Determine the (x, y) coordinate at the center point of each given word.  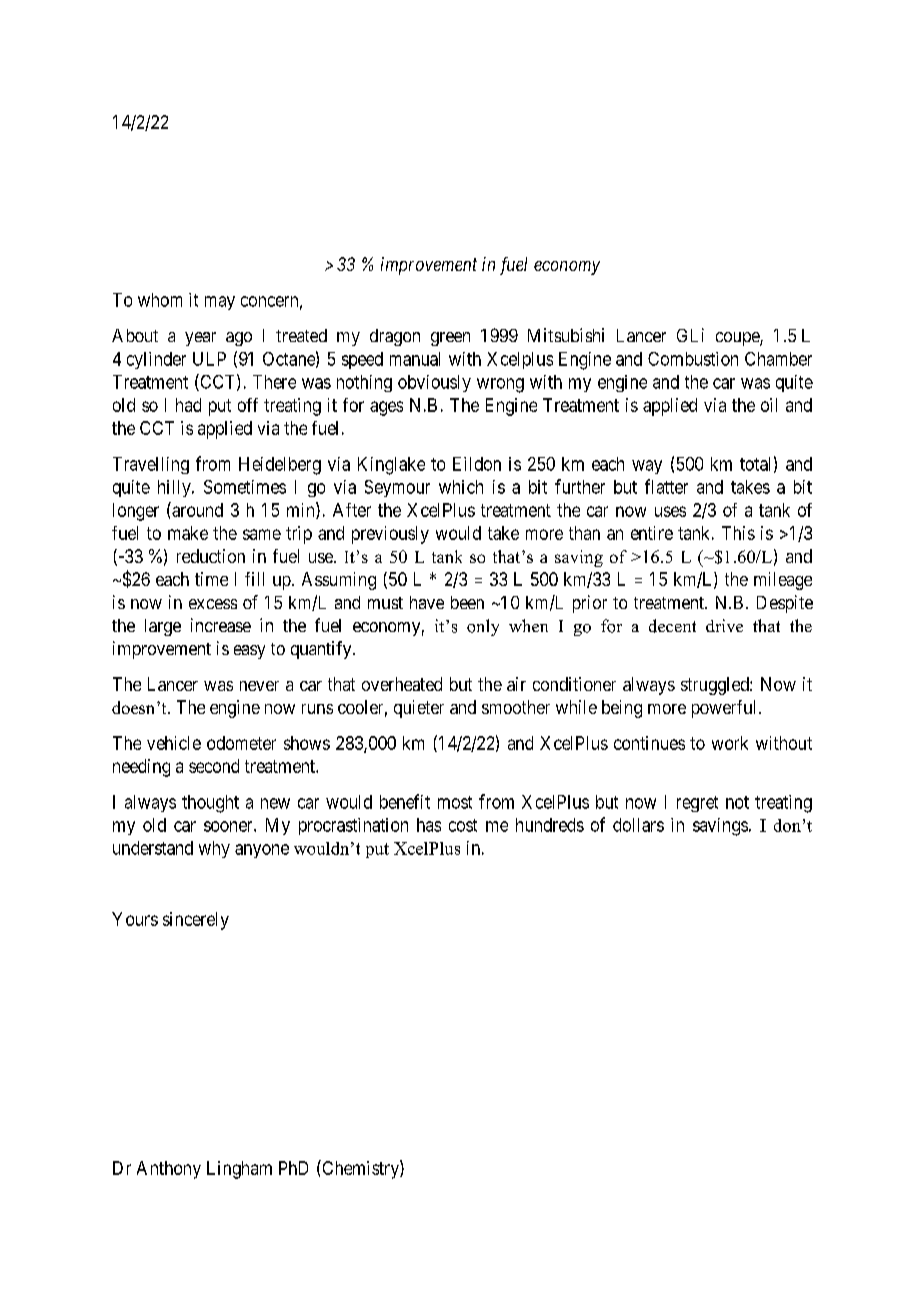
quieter (419, 709)
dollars (638, 825)
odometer (241, 743)
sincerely (196, 921)
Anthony (169, 1170)
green (450, 339)
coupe (738, 339)
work (730, 743)
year (200, 339)
